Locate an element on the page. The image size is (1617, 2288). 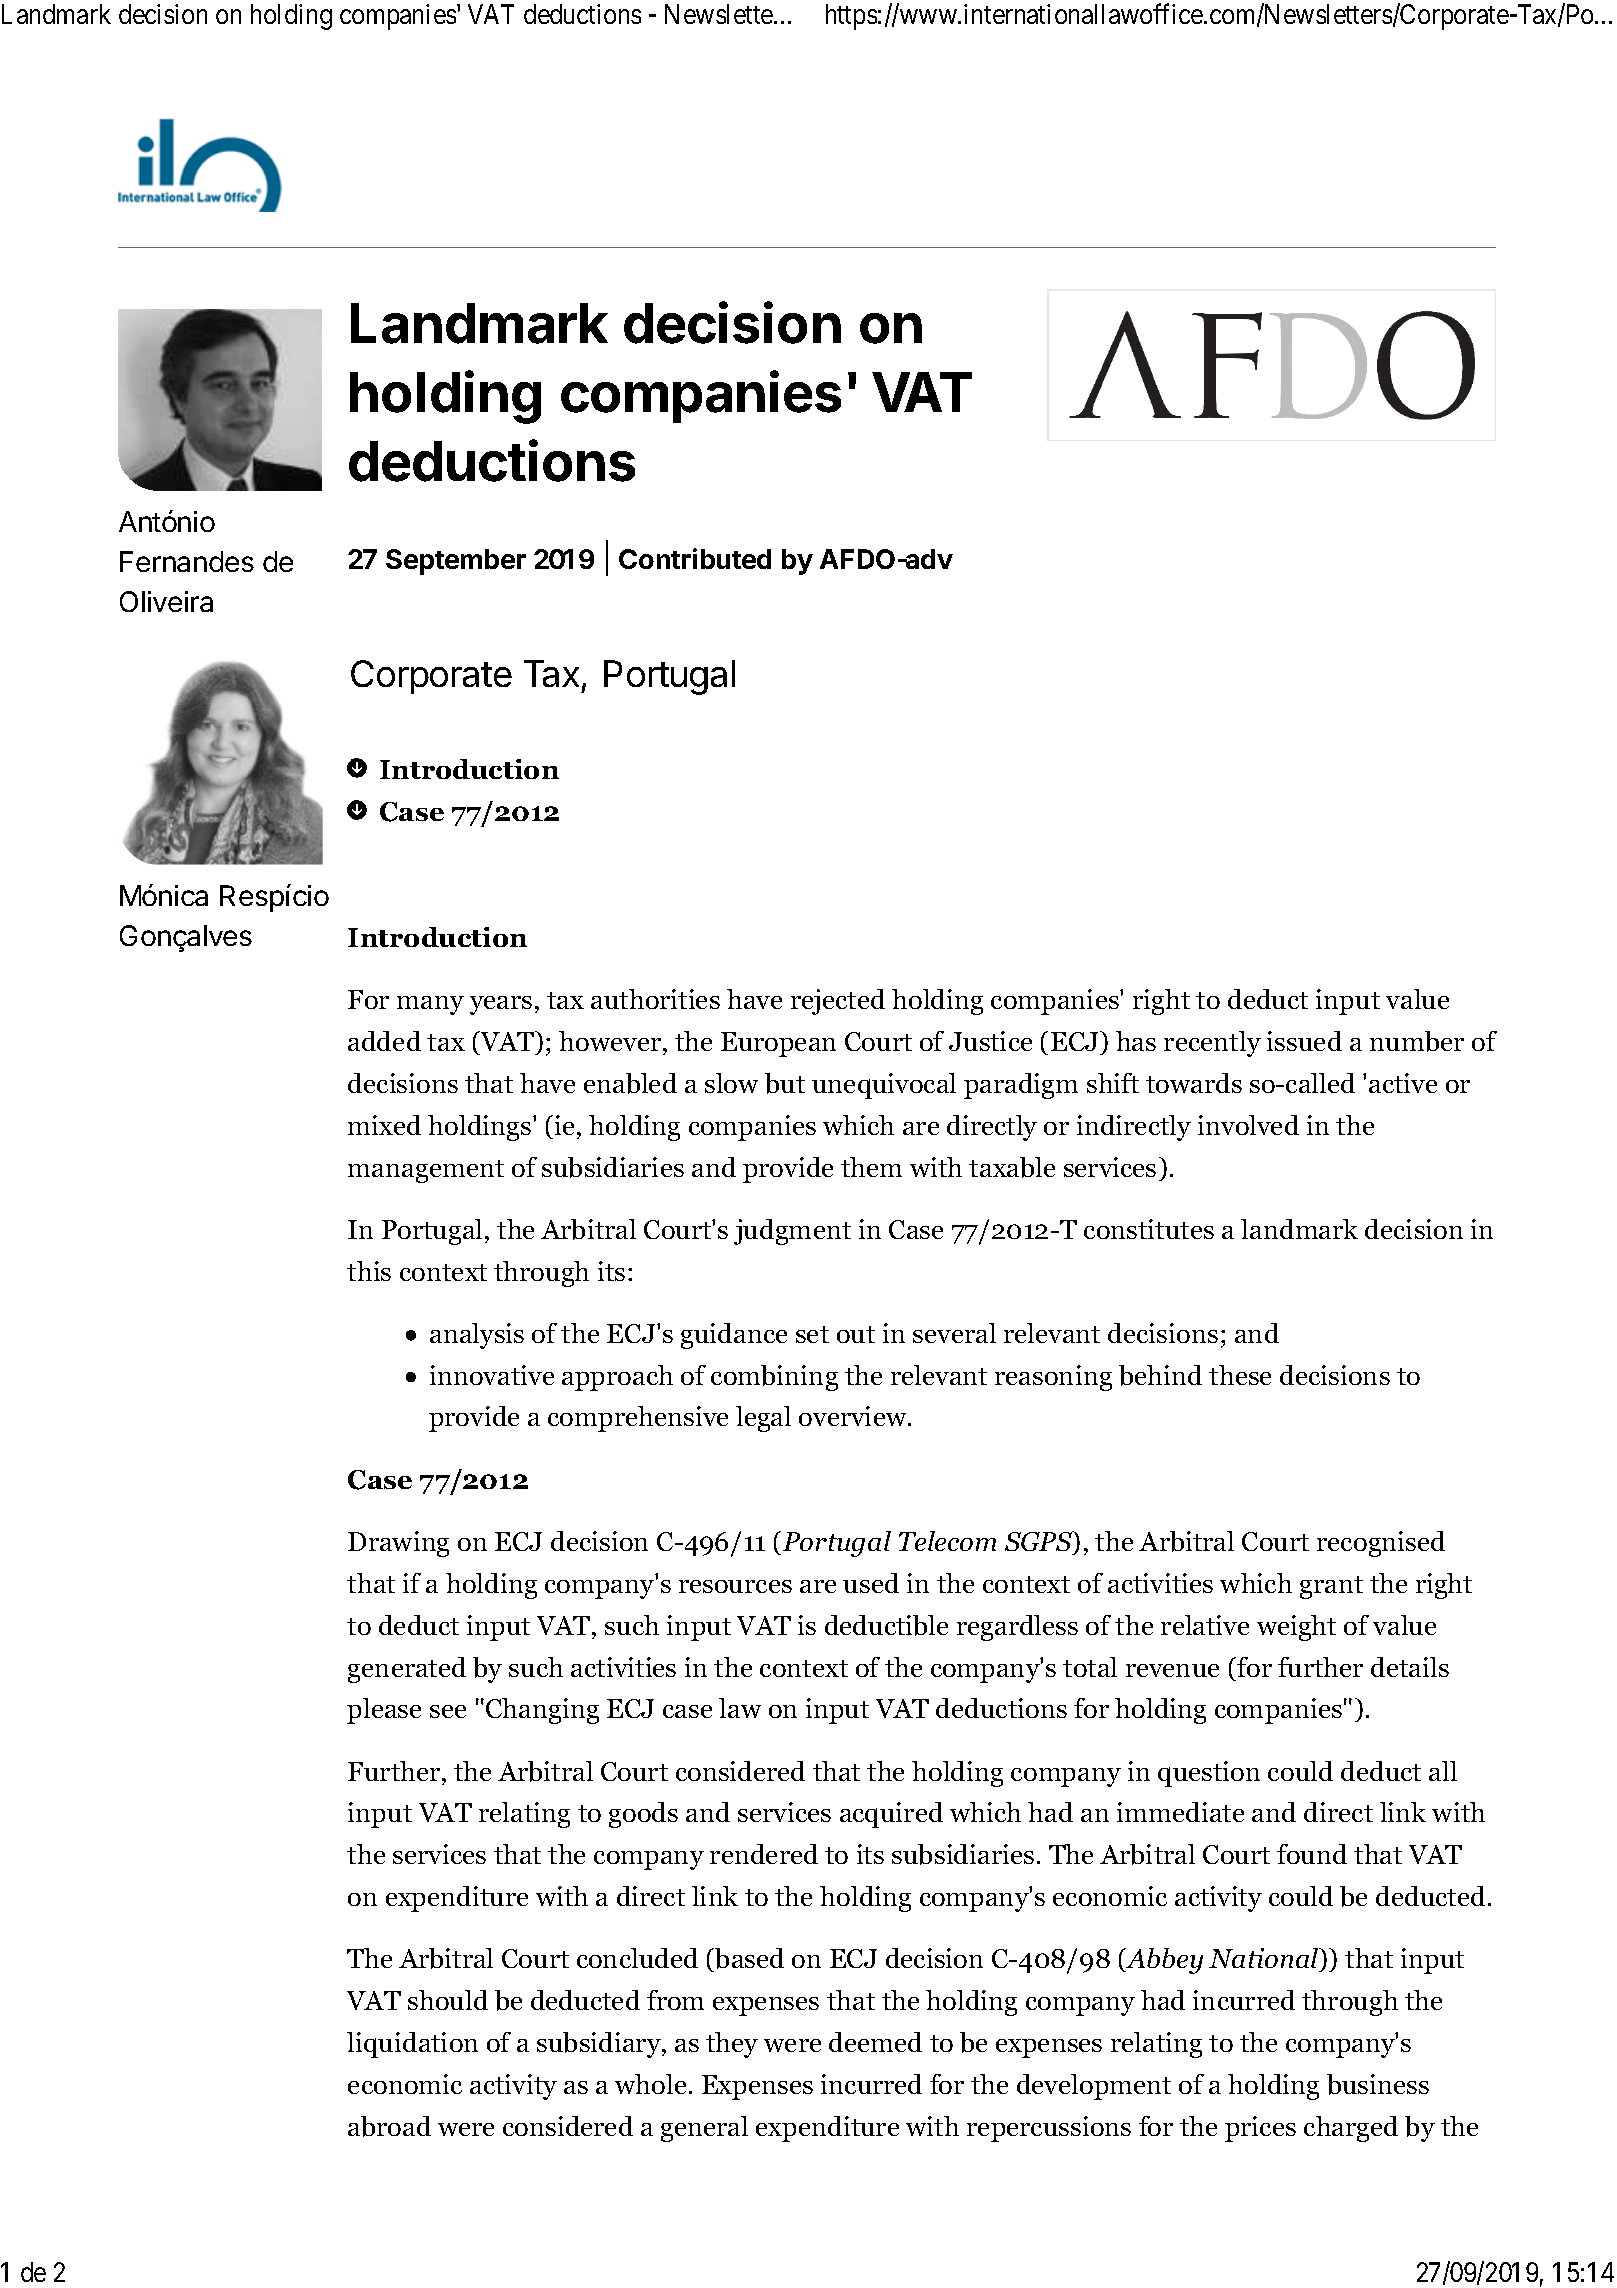
they is located at coordinates (732, 2045).
